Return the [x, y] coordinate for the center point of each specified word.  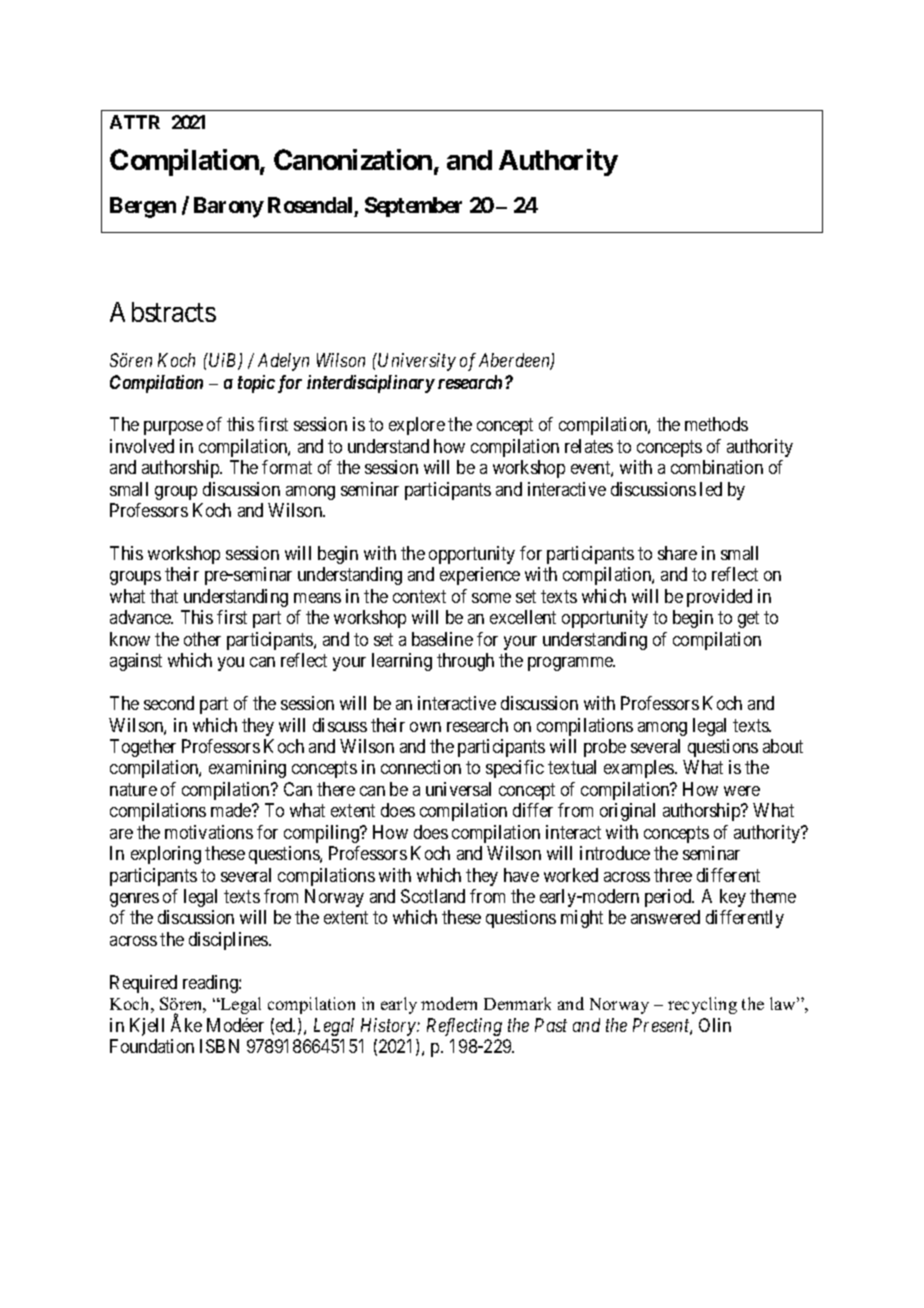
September [413, 207]
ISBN [219, 1046]
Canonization [353, 159]
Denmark [517, 1003]
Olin [715, 1025]
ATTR [135, 122]
